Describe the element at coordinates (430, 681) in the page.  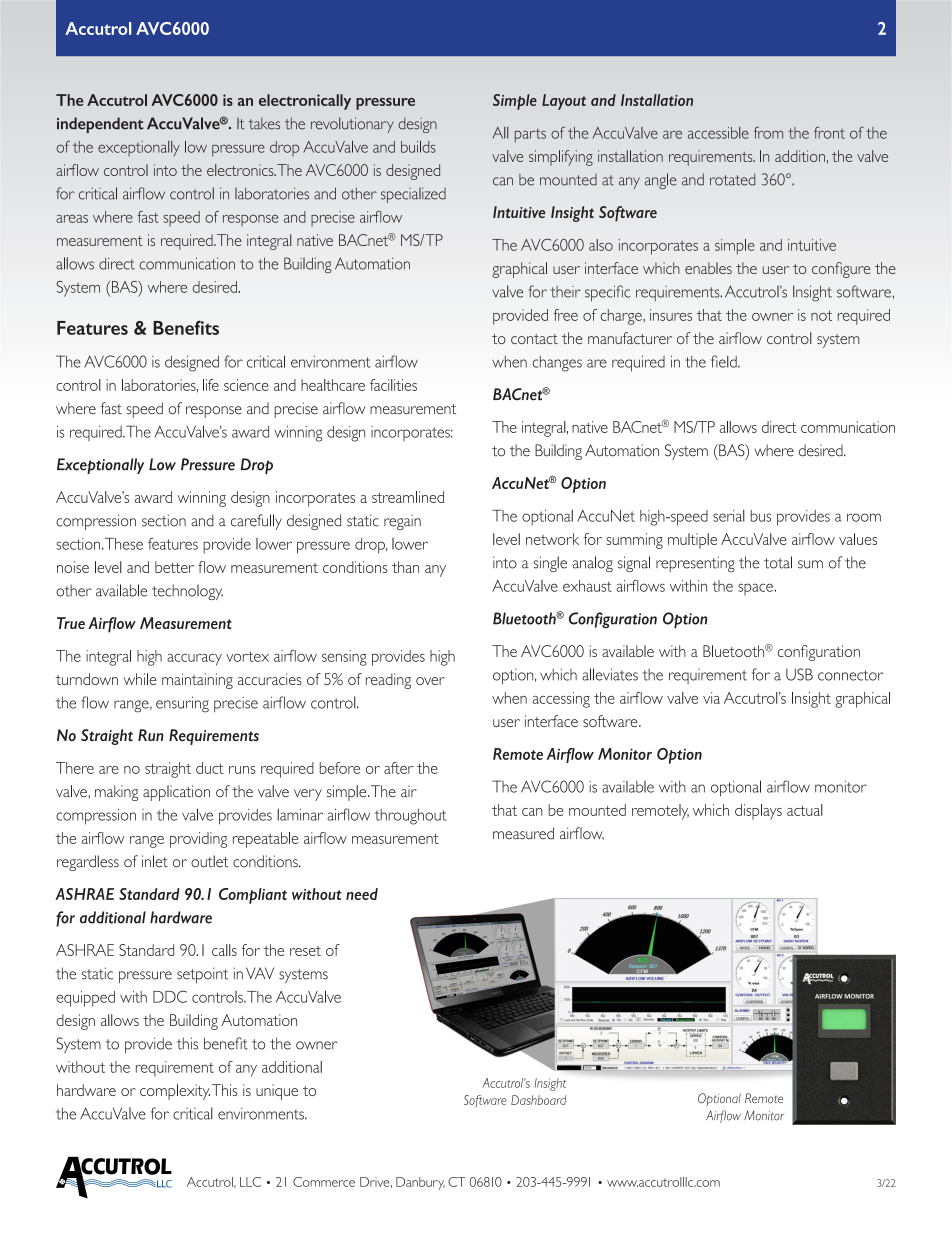
I see `over` at that location.
